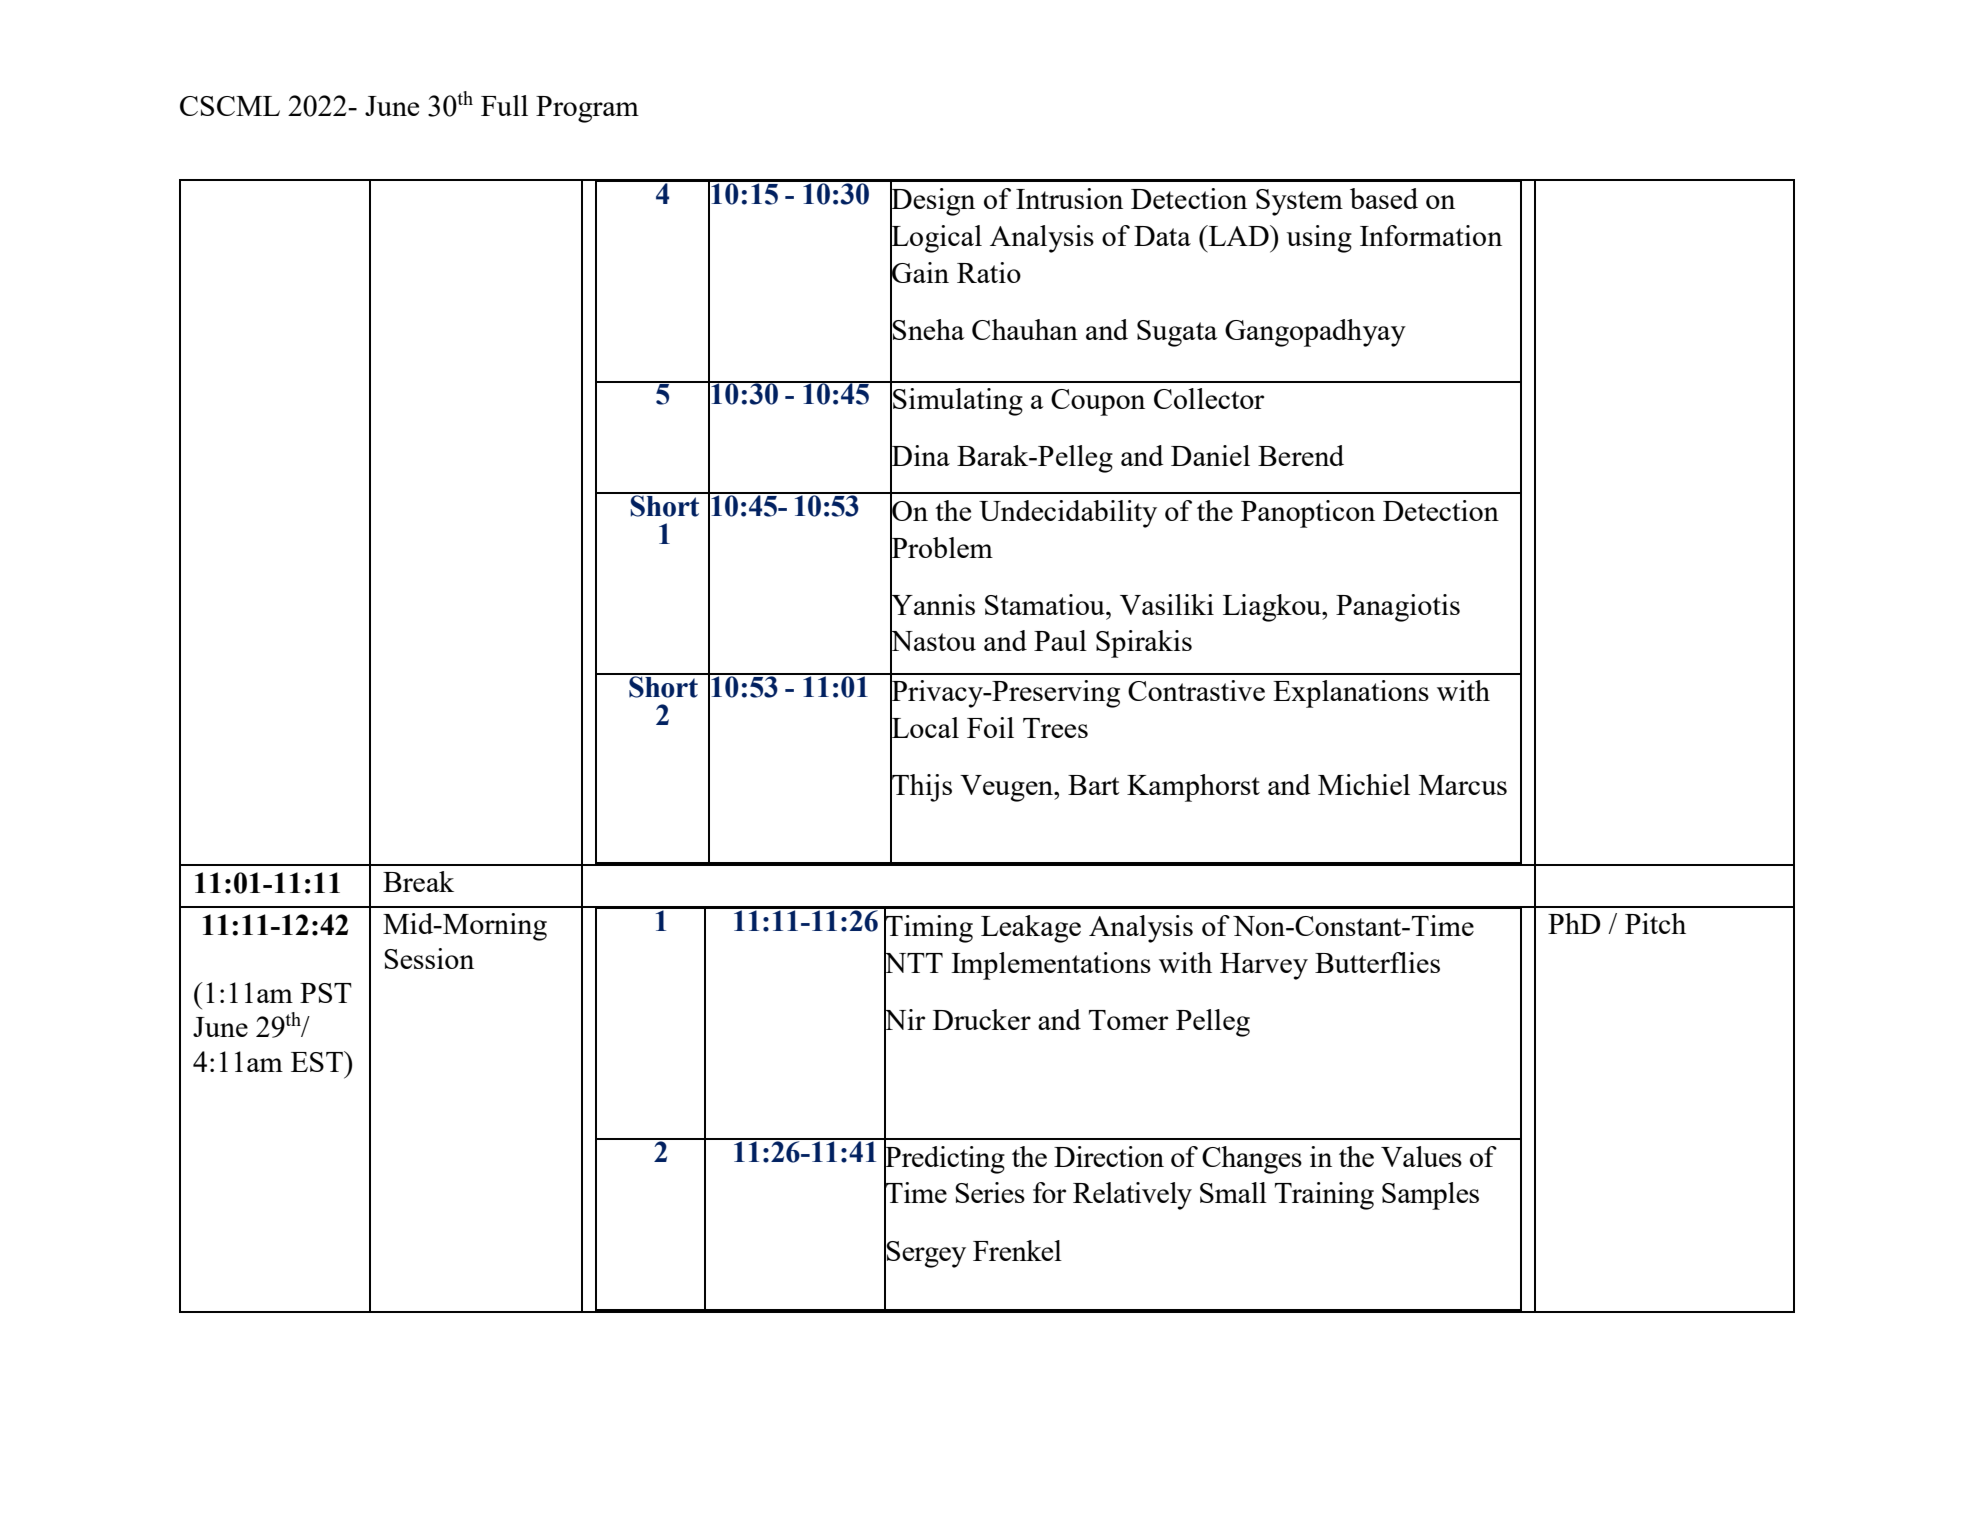 The image size is (1972, 1523). I want to click on Yannis, so click(932, 604).
